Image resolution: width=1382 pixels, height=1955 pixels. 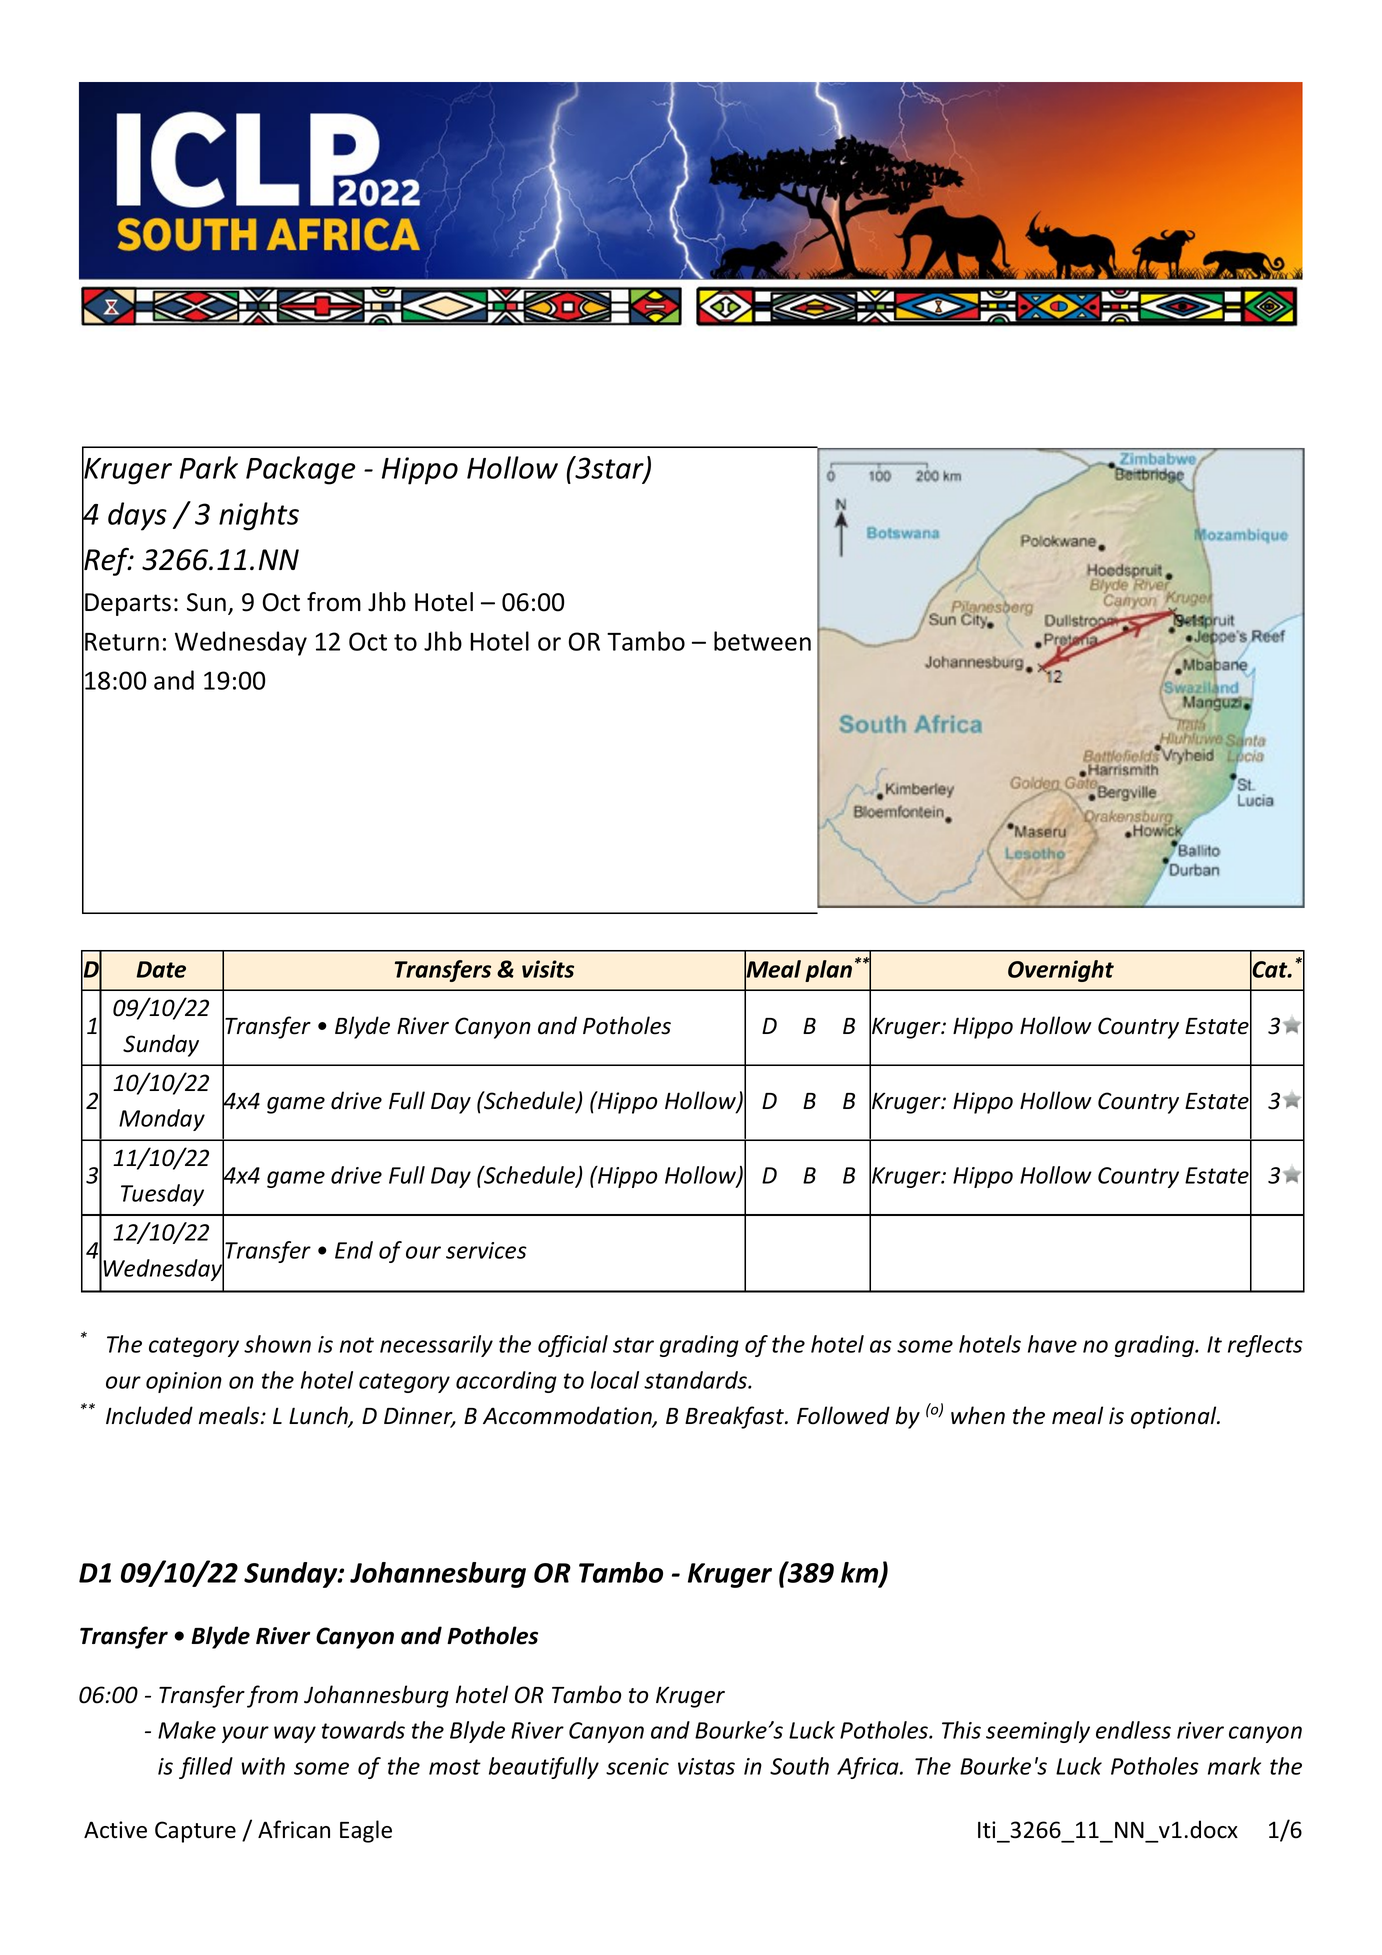 I want to click on Date, so click(x=161, y=969).
